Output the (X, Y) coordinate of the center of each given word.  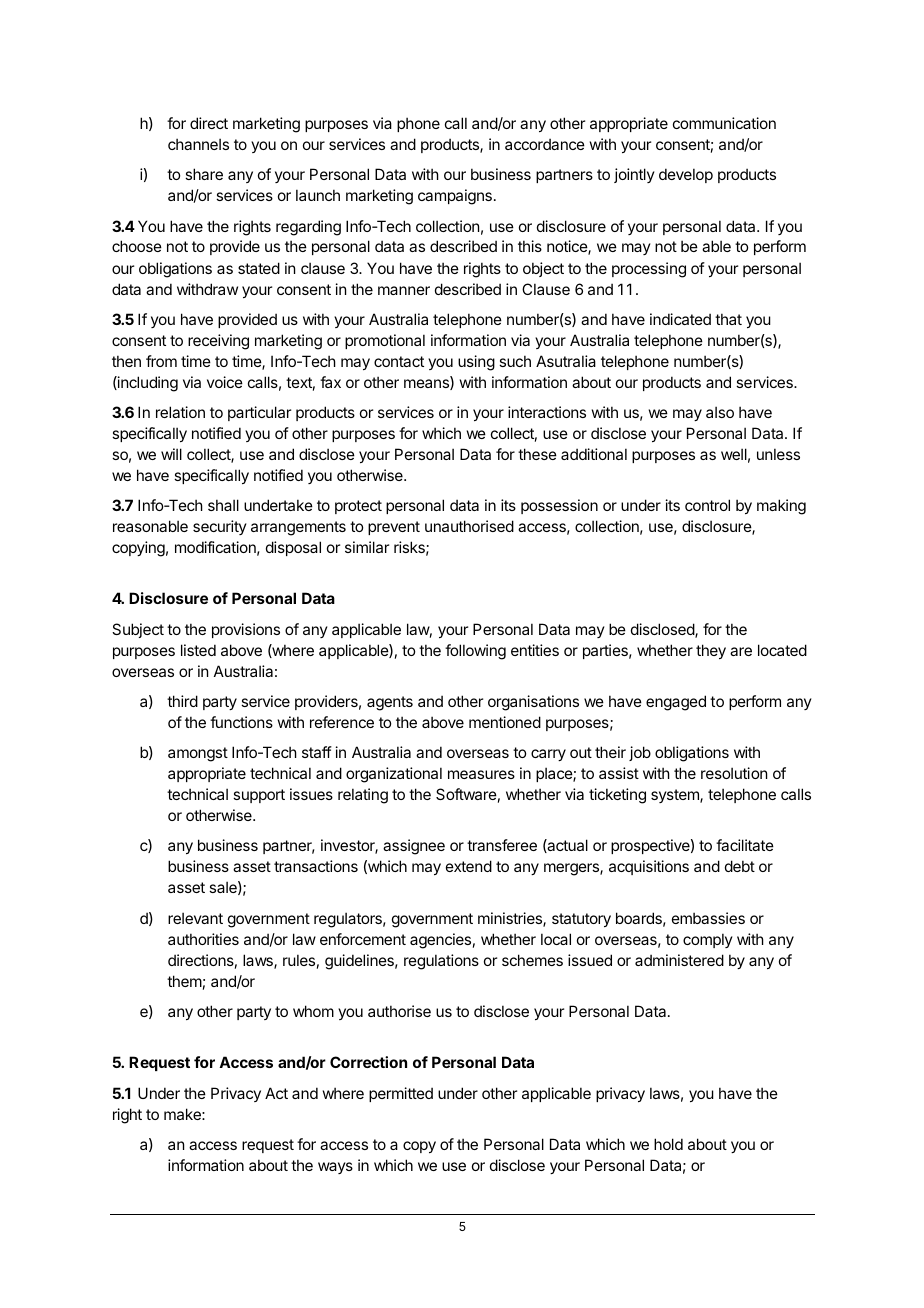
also (720, 412)
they (711, 651)
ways (335, 1168)
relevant (195, 918)
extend (469, 866)
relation (180, 412)
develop (686, 175)
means (427, 384)
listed (198, 650)
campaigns (455, 197)
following (475, 652)
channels (198, 144)
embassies (708, 918)
